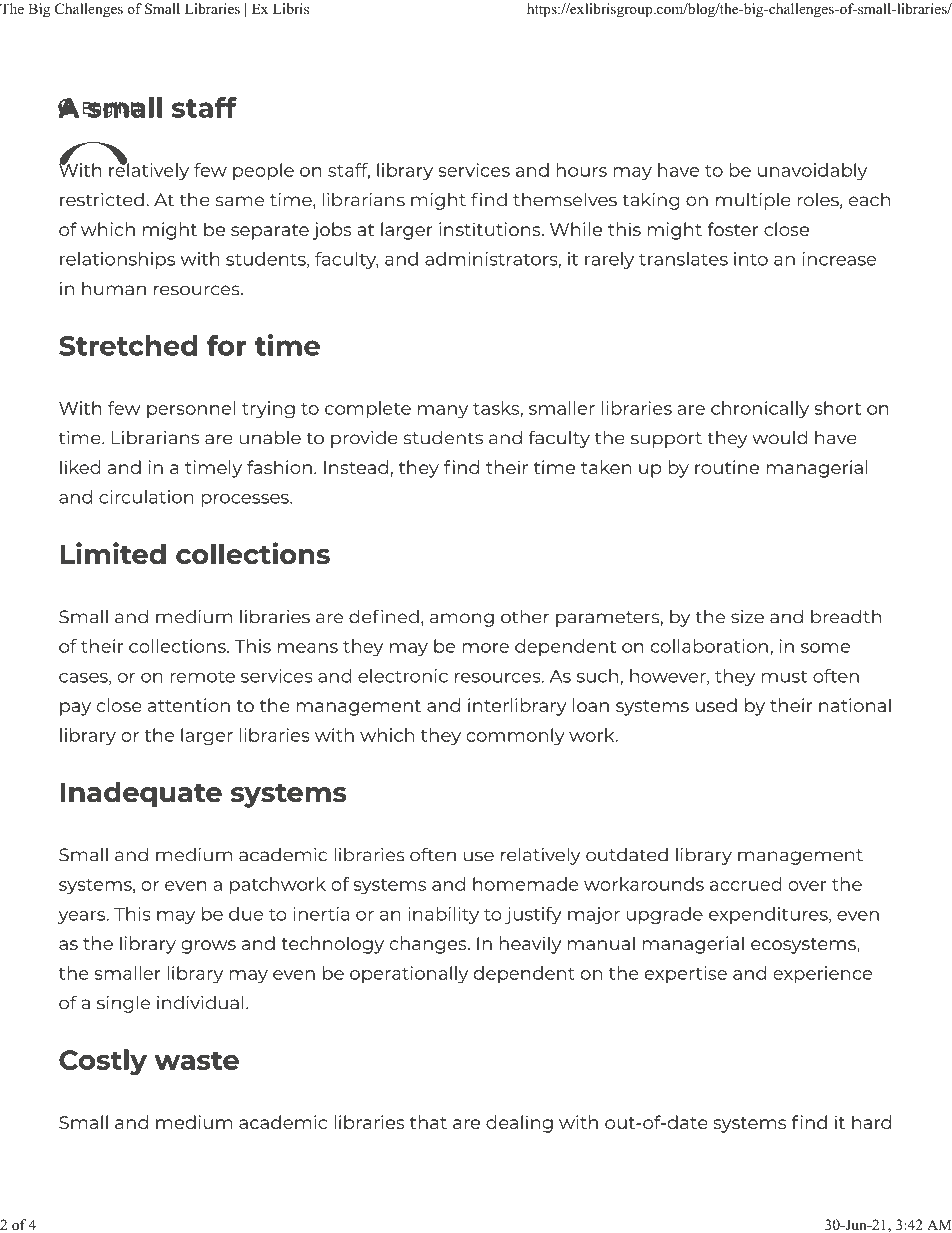 This screenshot has width=952, height=1233. I want to click on institutions, so click(491, 229).
